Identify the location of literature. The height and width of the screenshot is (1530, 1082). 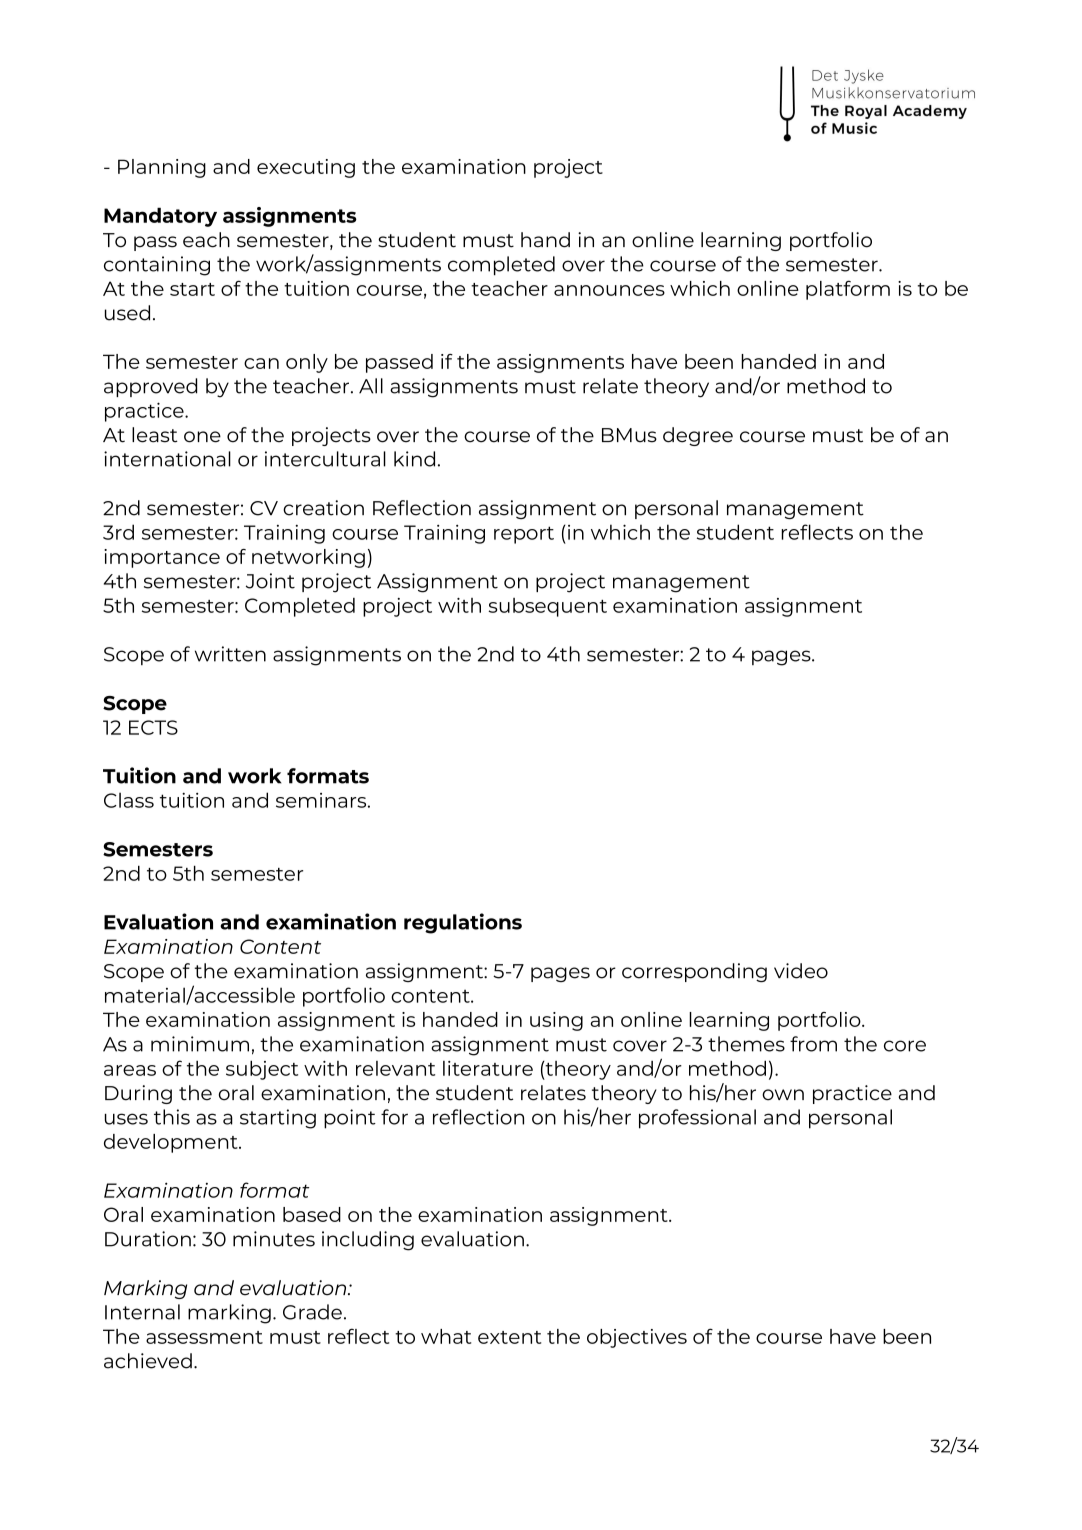
(488, 1068).
